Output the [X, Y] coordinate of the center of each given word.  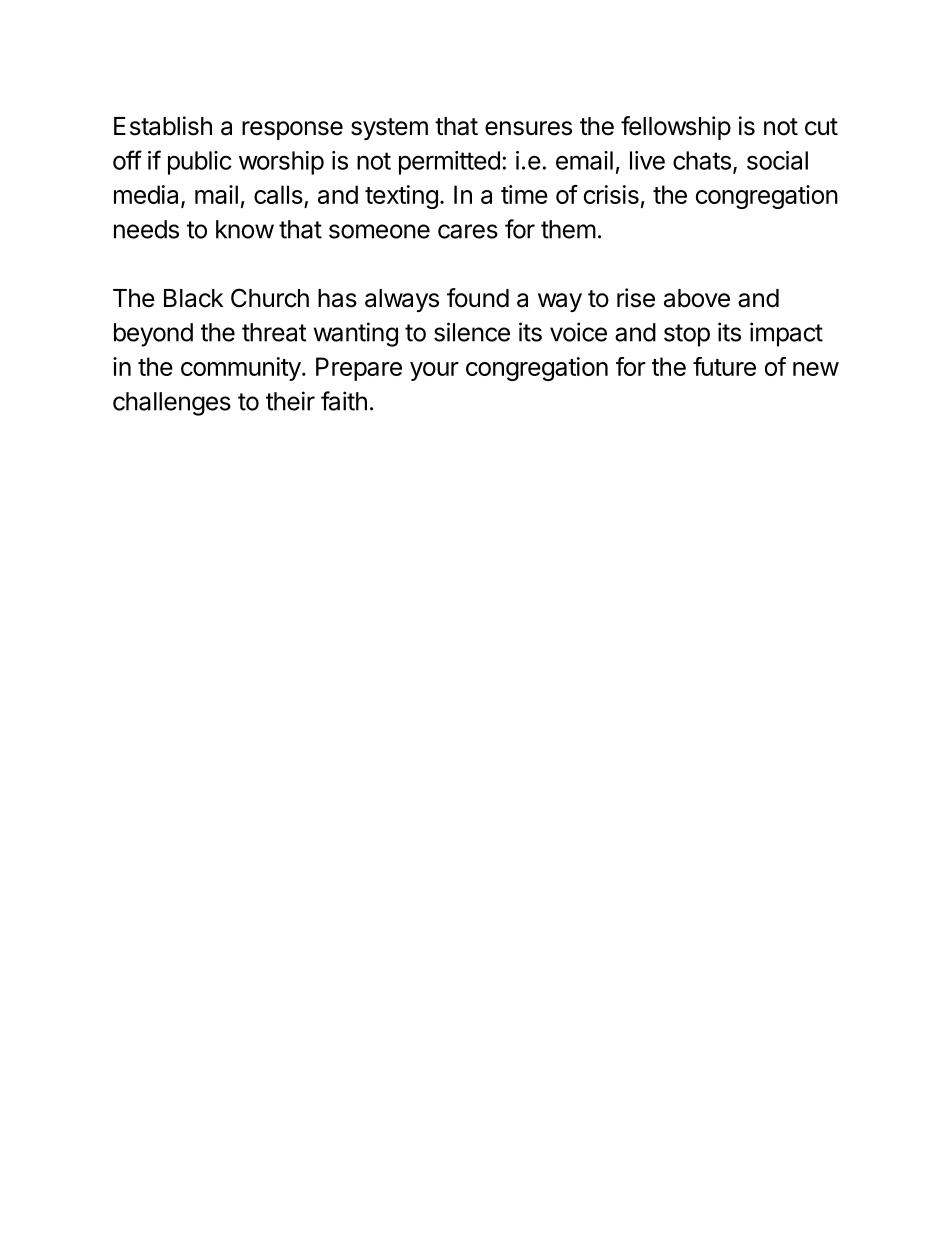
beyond [153, 335]
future [724, 366]
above [697, 298]
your [434, 371]
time [524, 194]
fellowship [676, 128]
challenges [172, 404]
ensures [528, 128]
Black [193, 298]
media [148, 196]
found [478, 298]
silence [472, 332]
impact [786, 334]
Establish [163, 126]
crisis [611, 194]
